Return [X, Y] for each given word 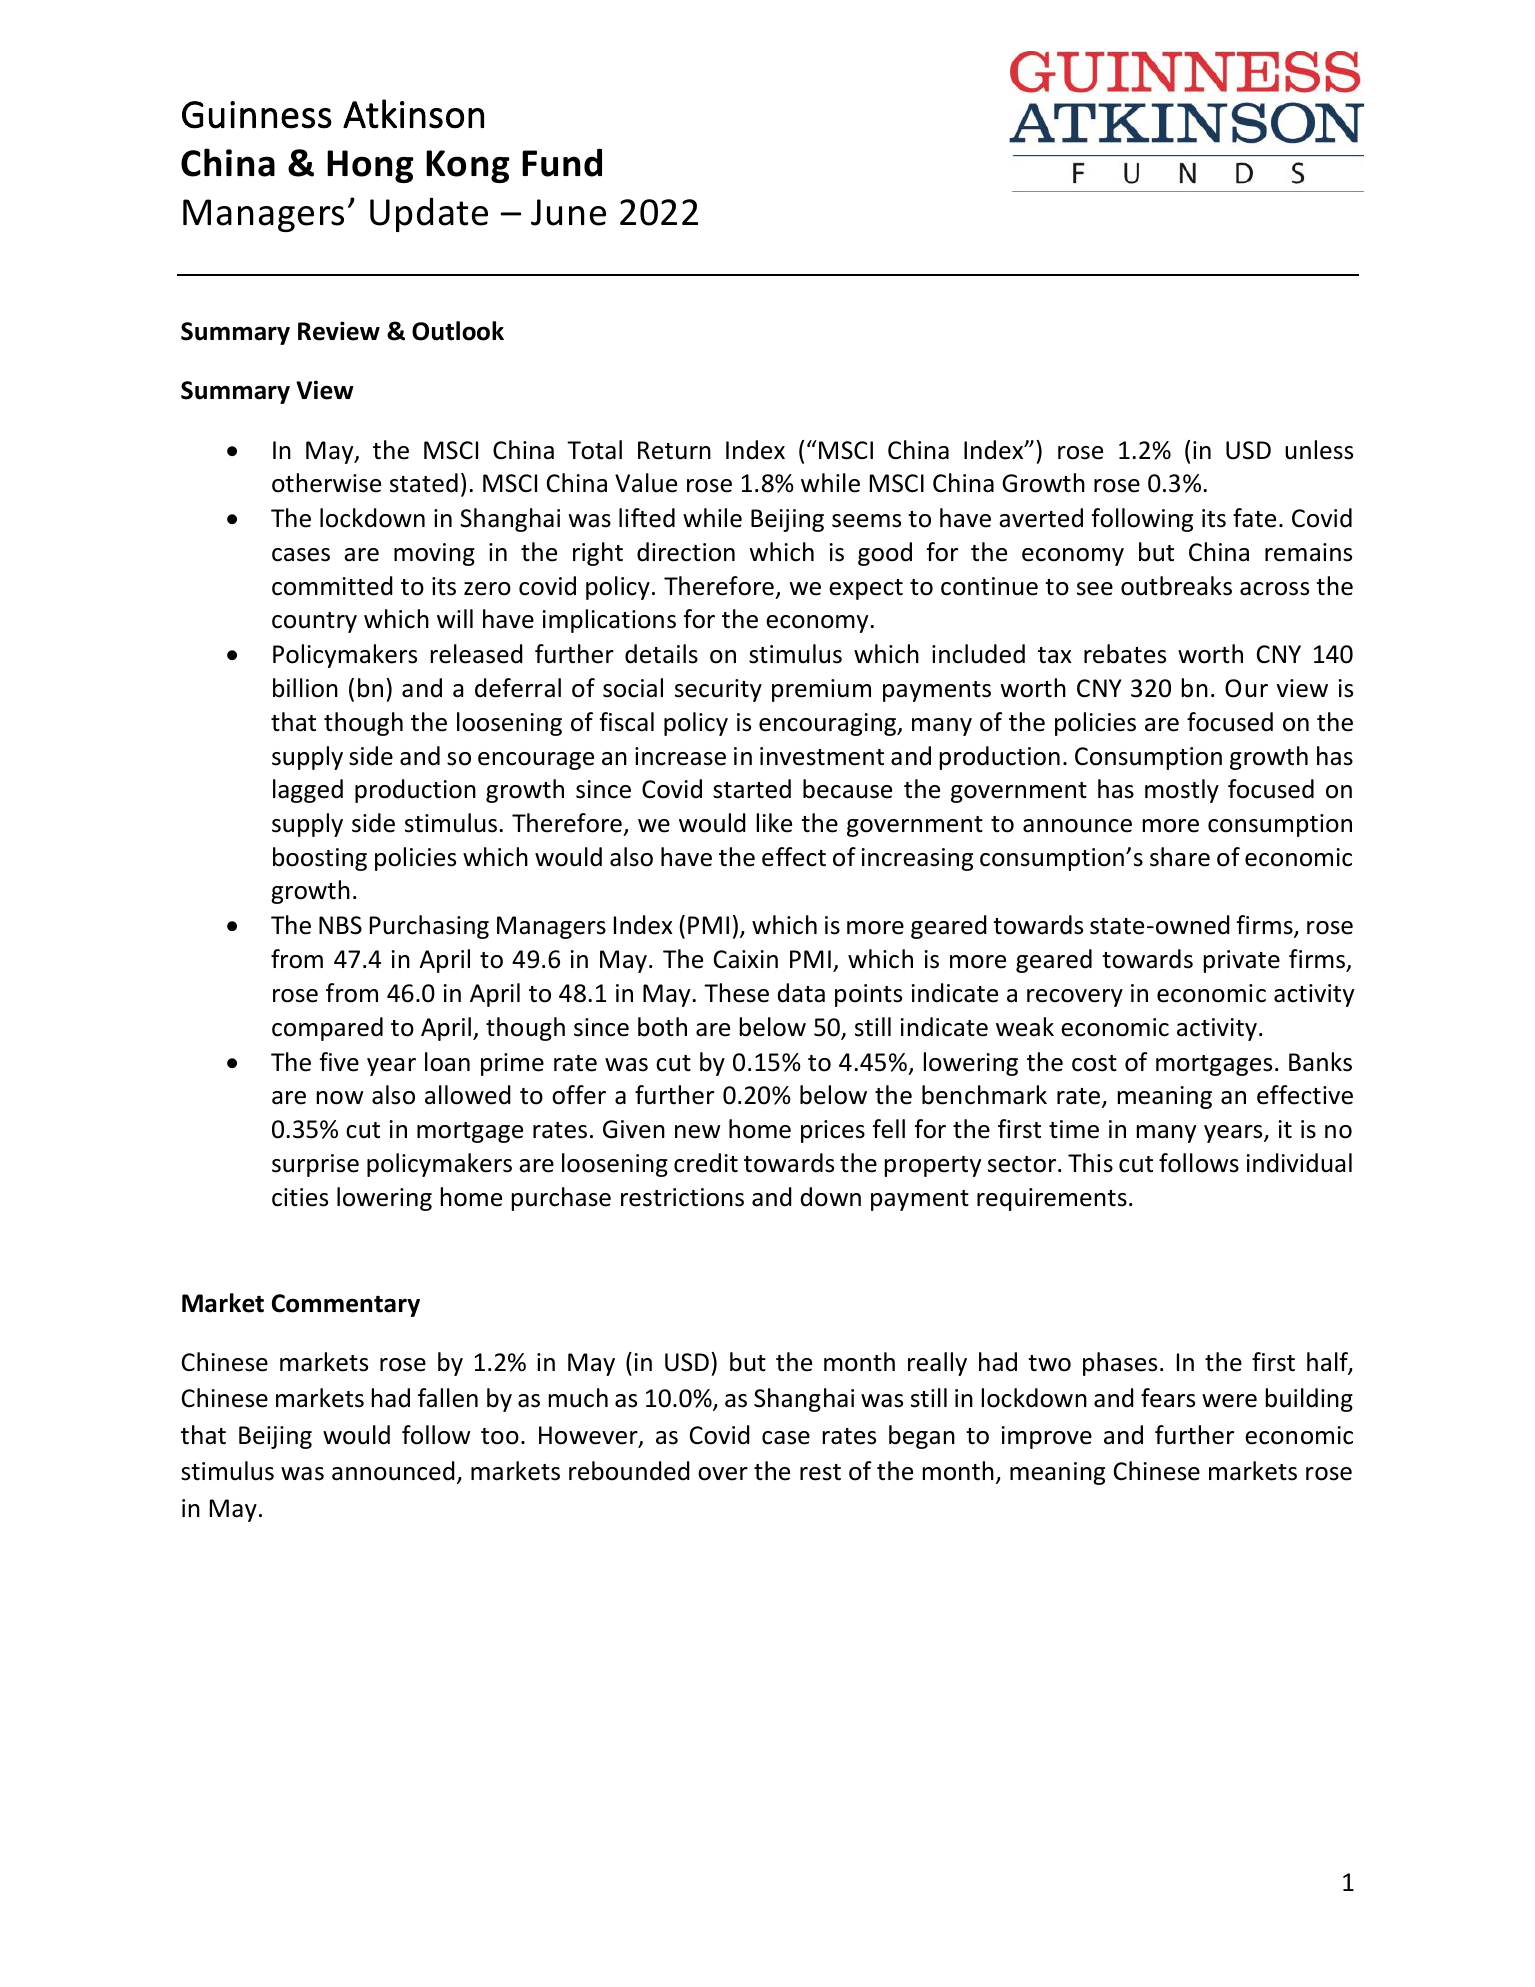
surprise [315, 1165]
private [1242, 961]
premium [821, 690]
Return [674, 450]
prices [833, 1131]
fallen [448, 1398]
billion [305, 688]
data [801, 993]
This [1090, 1163]
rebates [1125, 654]
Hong [370, 166]
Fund [562, 162]
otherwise [326, 483]
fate [1254, 518]
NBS [340, 925]
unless [1319, 450]
